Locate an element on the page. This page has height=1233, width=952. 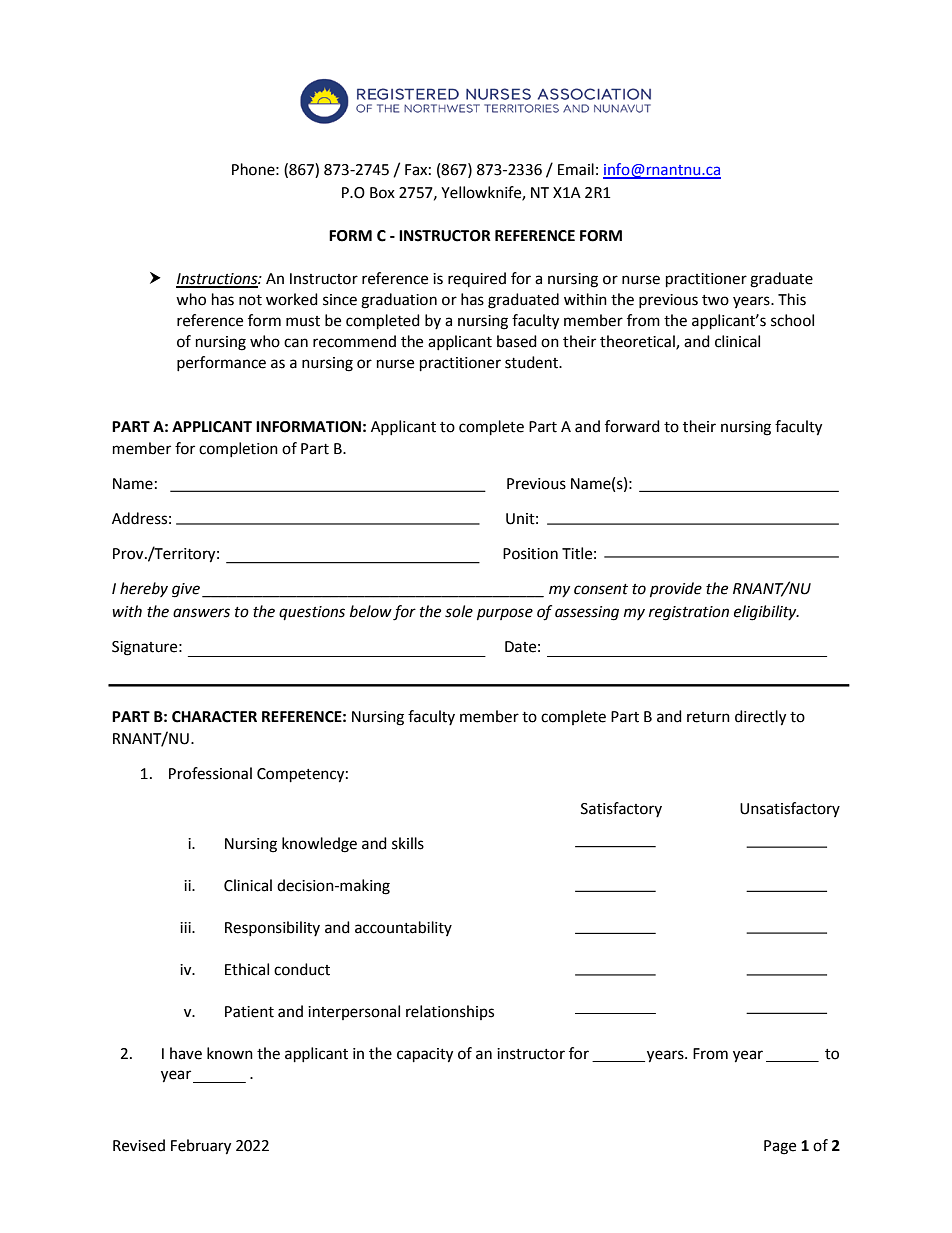
Box is located at coordinates (382, 193).
